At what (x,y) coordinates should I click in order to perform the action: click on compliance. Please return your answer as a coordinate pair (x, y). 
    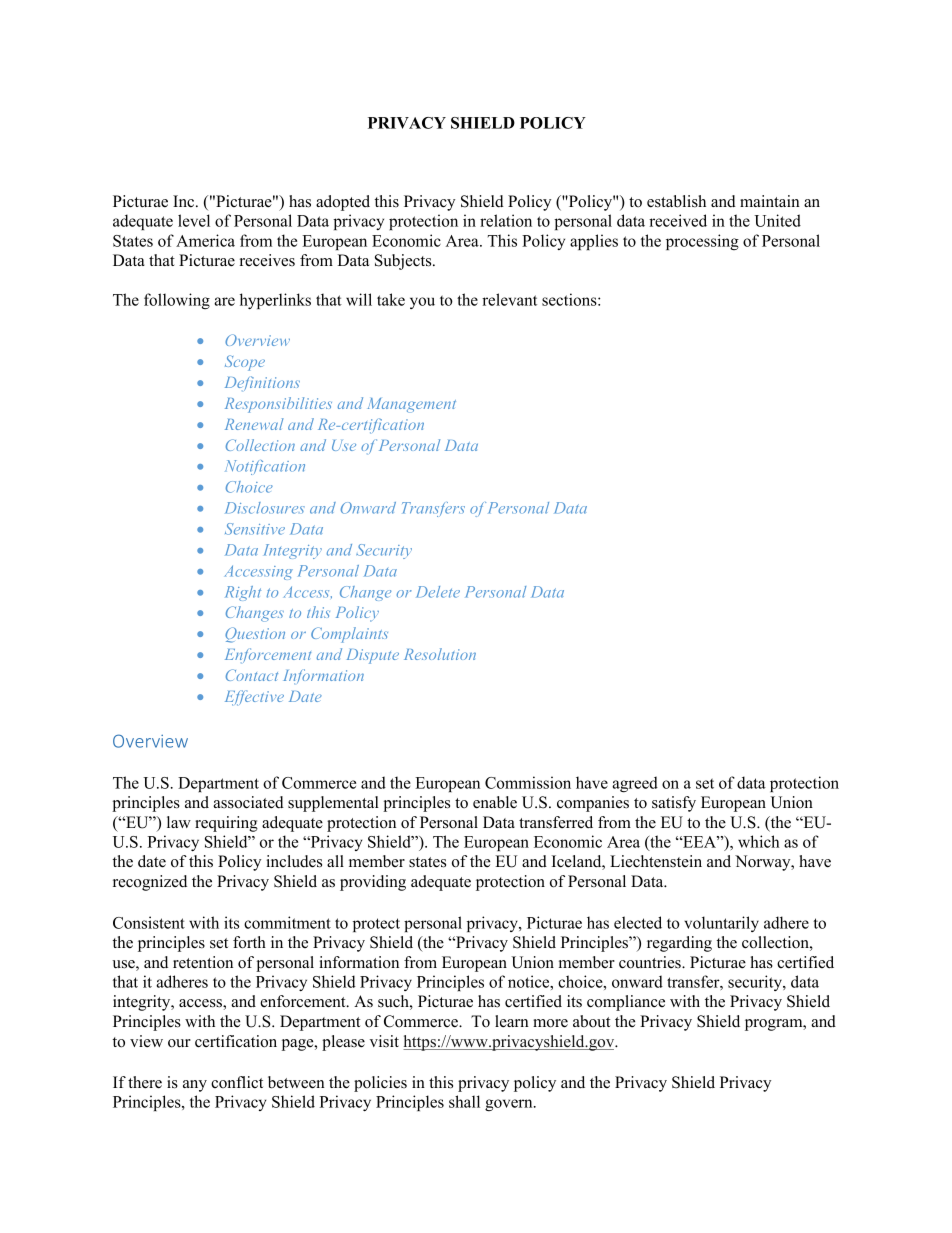
    Looking at the image, I should click on (626, 1003).
